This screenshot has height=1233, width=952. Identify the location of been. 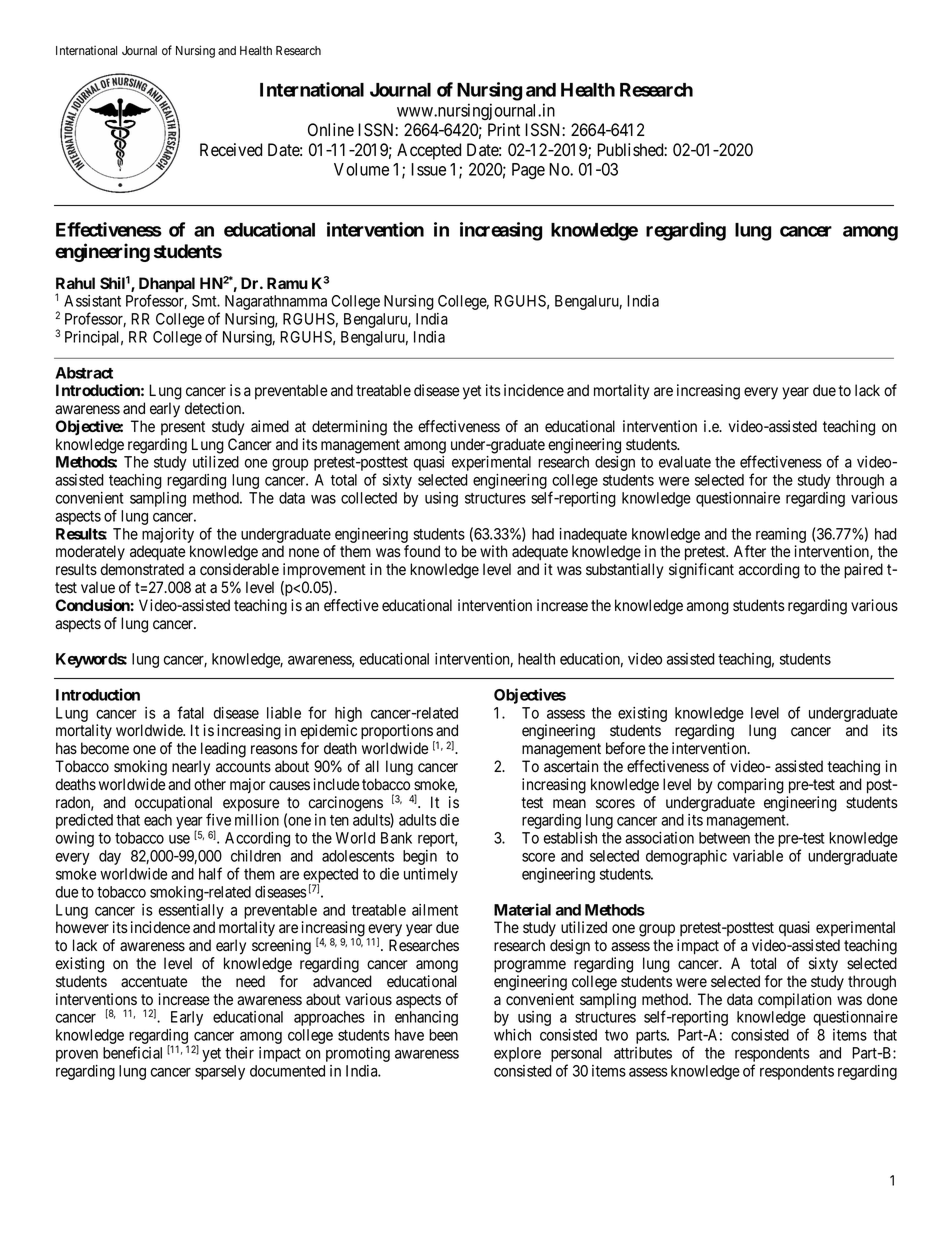
(443, 1035).
